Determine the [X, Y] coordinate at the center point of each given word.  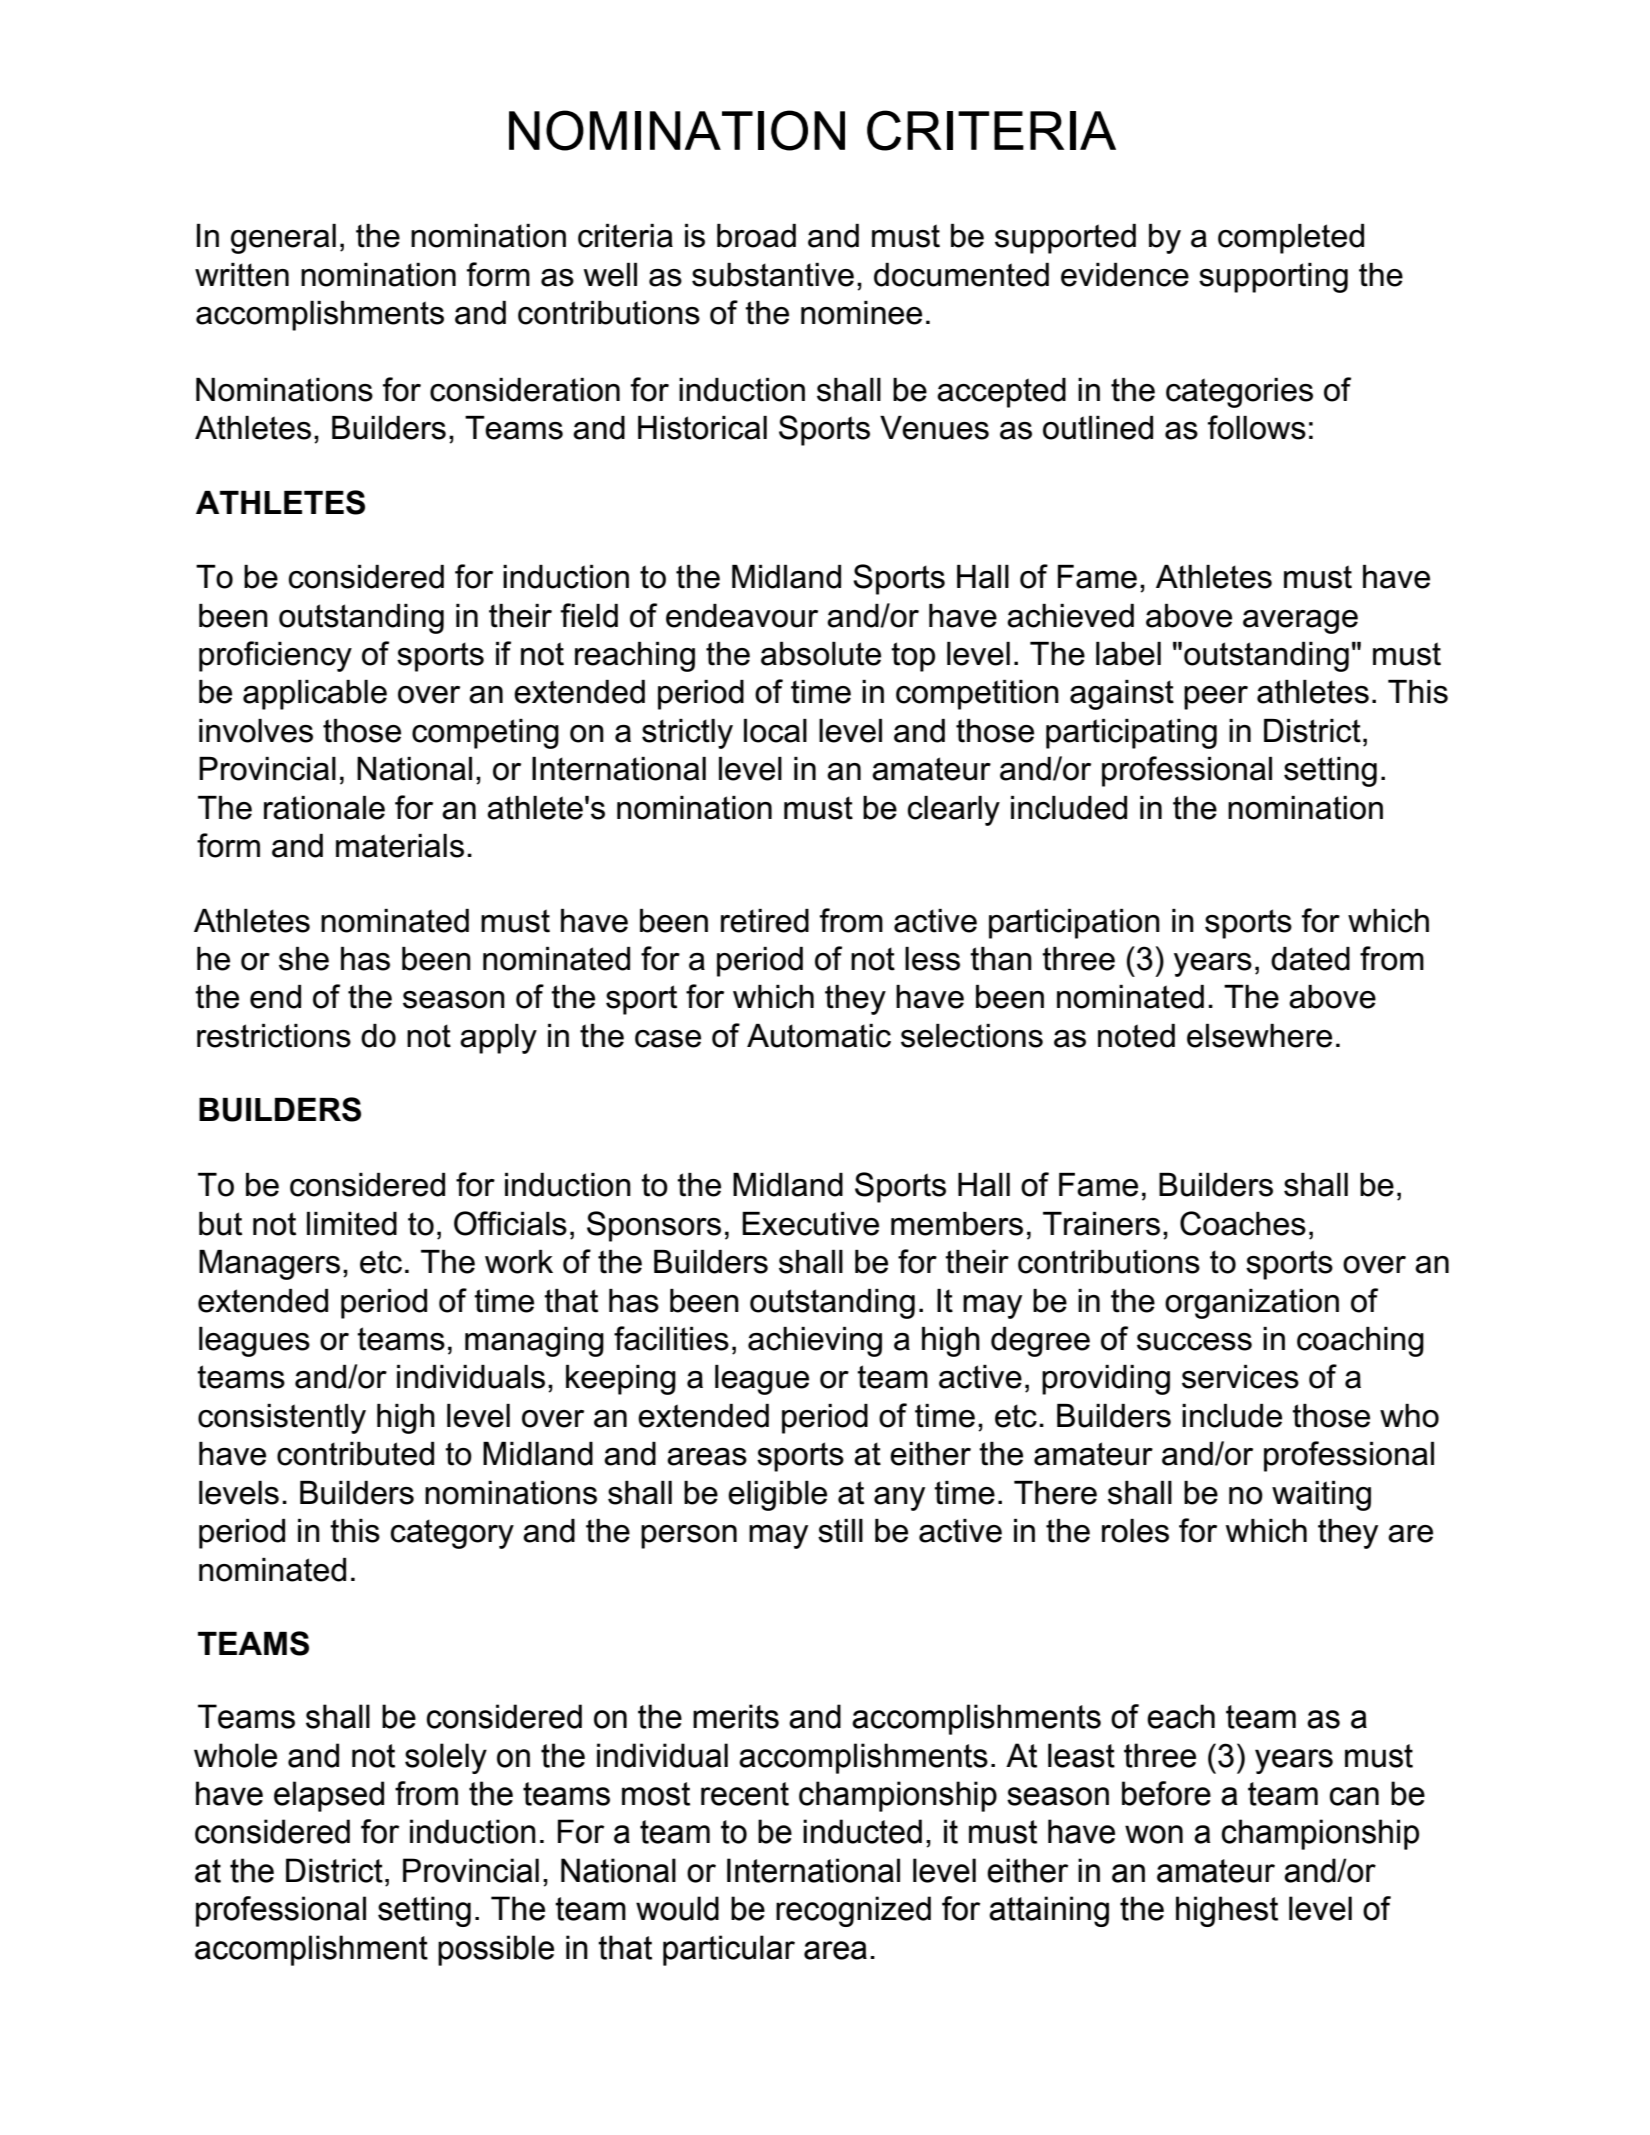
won [1154, 1834]
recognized [853, 1911]
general [283, 239]
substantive [773, 275]
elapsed [329, 1796]
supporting [1273, 278]
